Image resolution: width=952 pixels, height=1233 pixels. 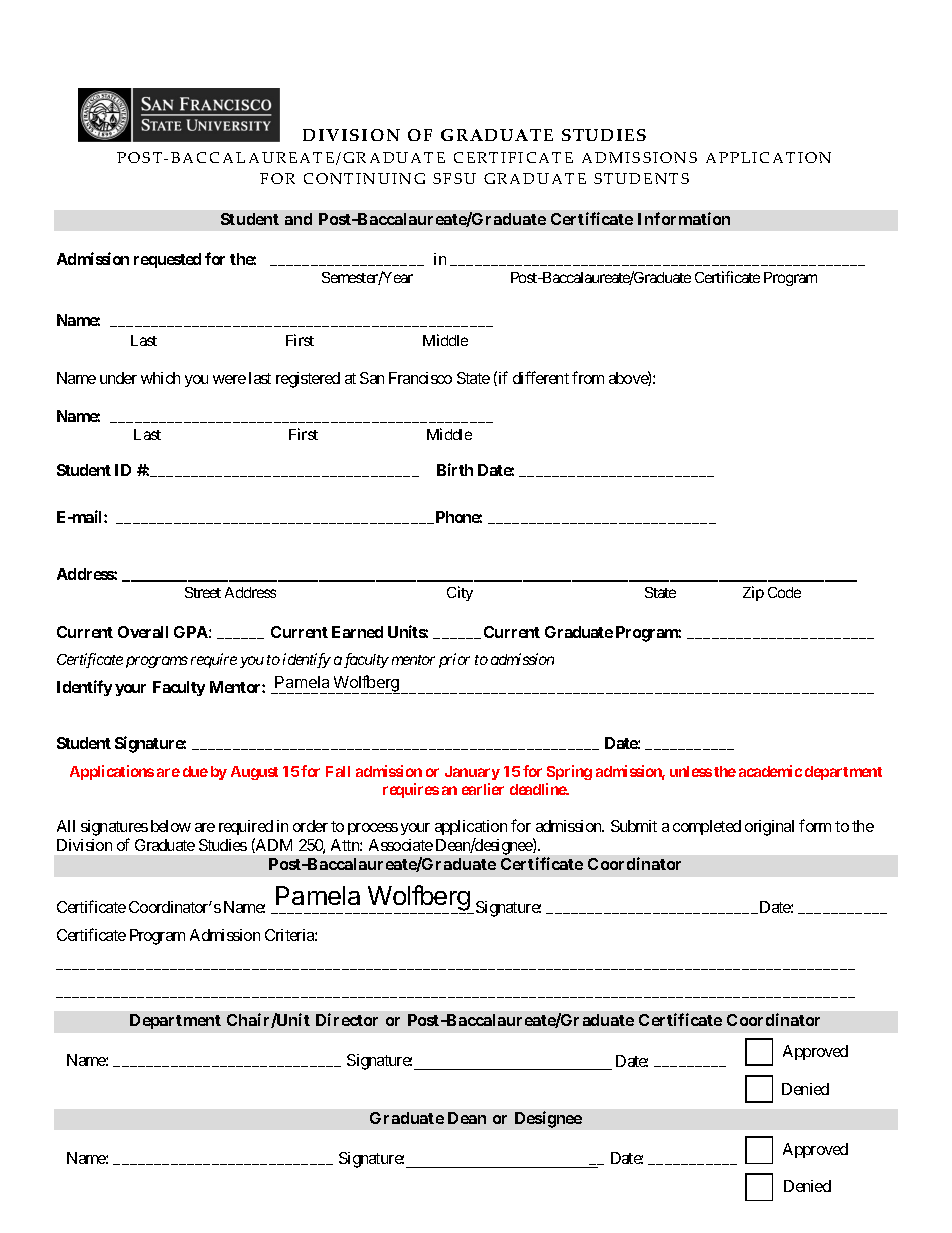 What do you see at coordinates (167, 260) in the image?
I see `requested` at bounding box center [167, 260].
